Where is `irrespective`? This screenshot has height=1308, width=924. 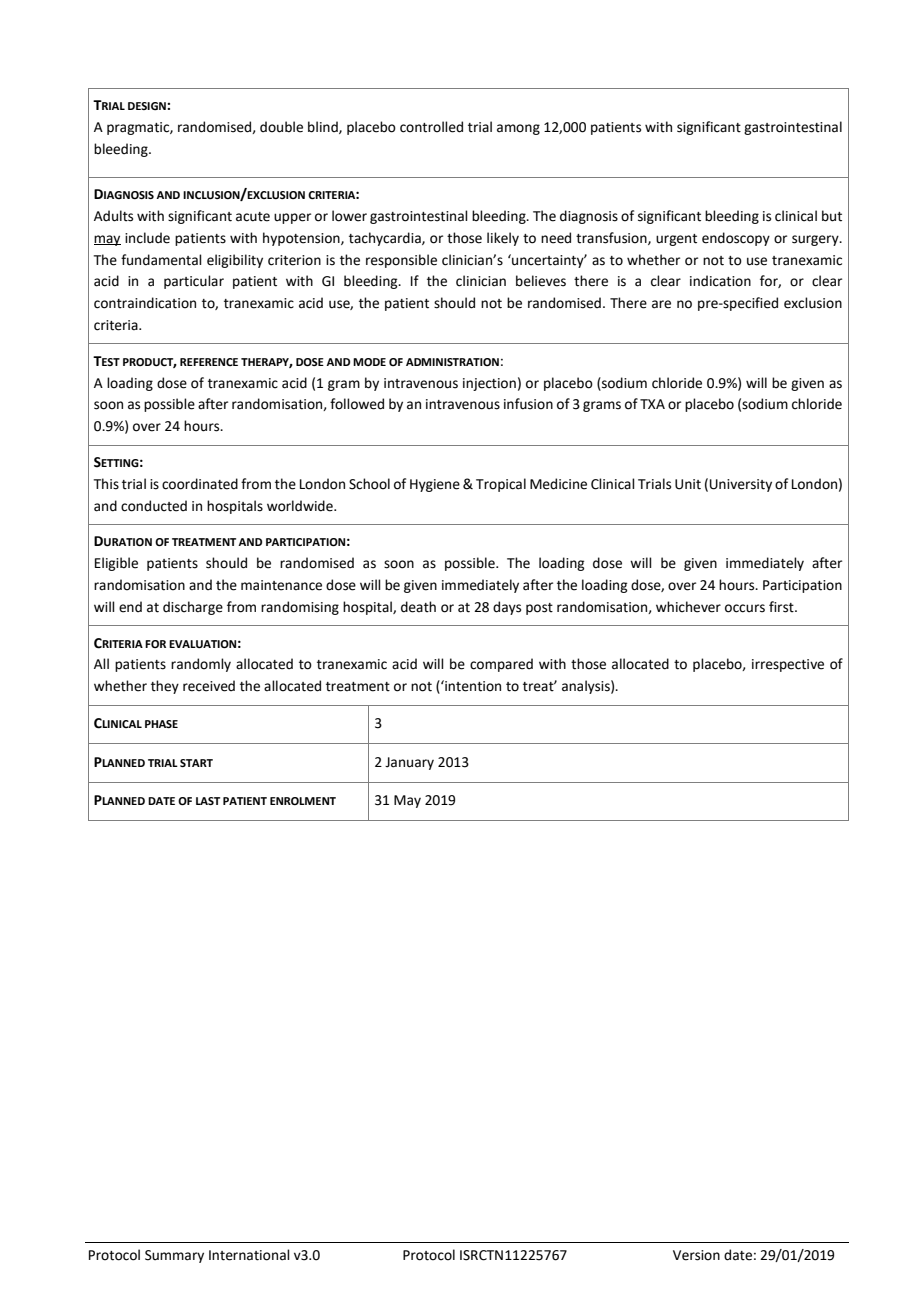 irrespective is located at coordinates (788, 665).
